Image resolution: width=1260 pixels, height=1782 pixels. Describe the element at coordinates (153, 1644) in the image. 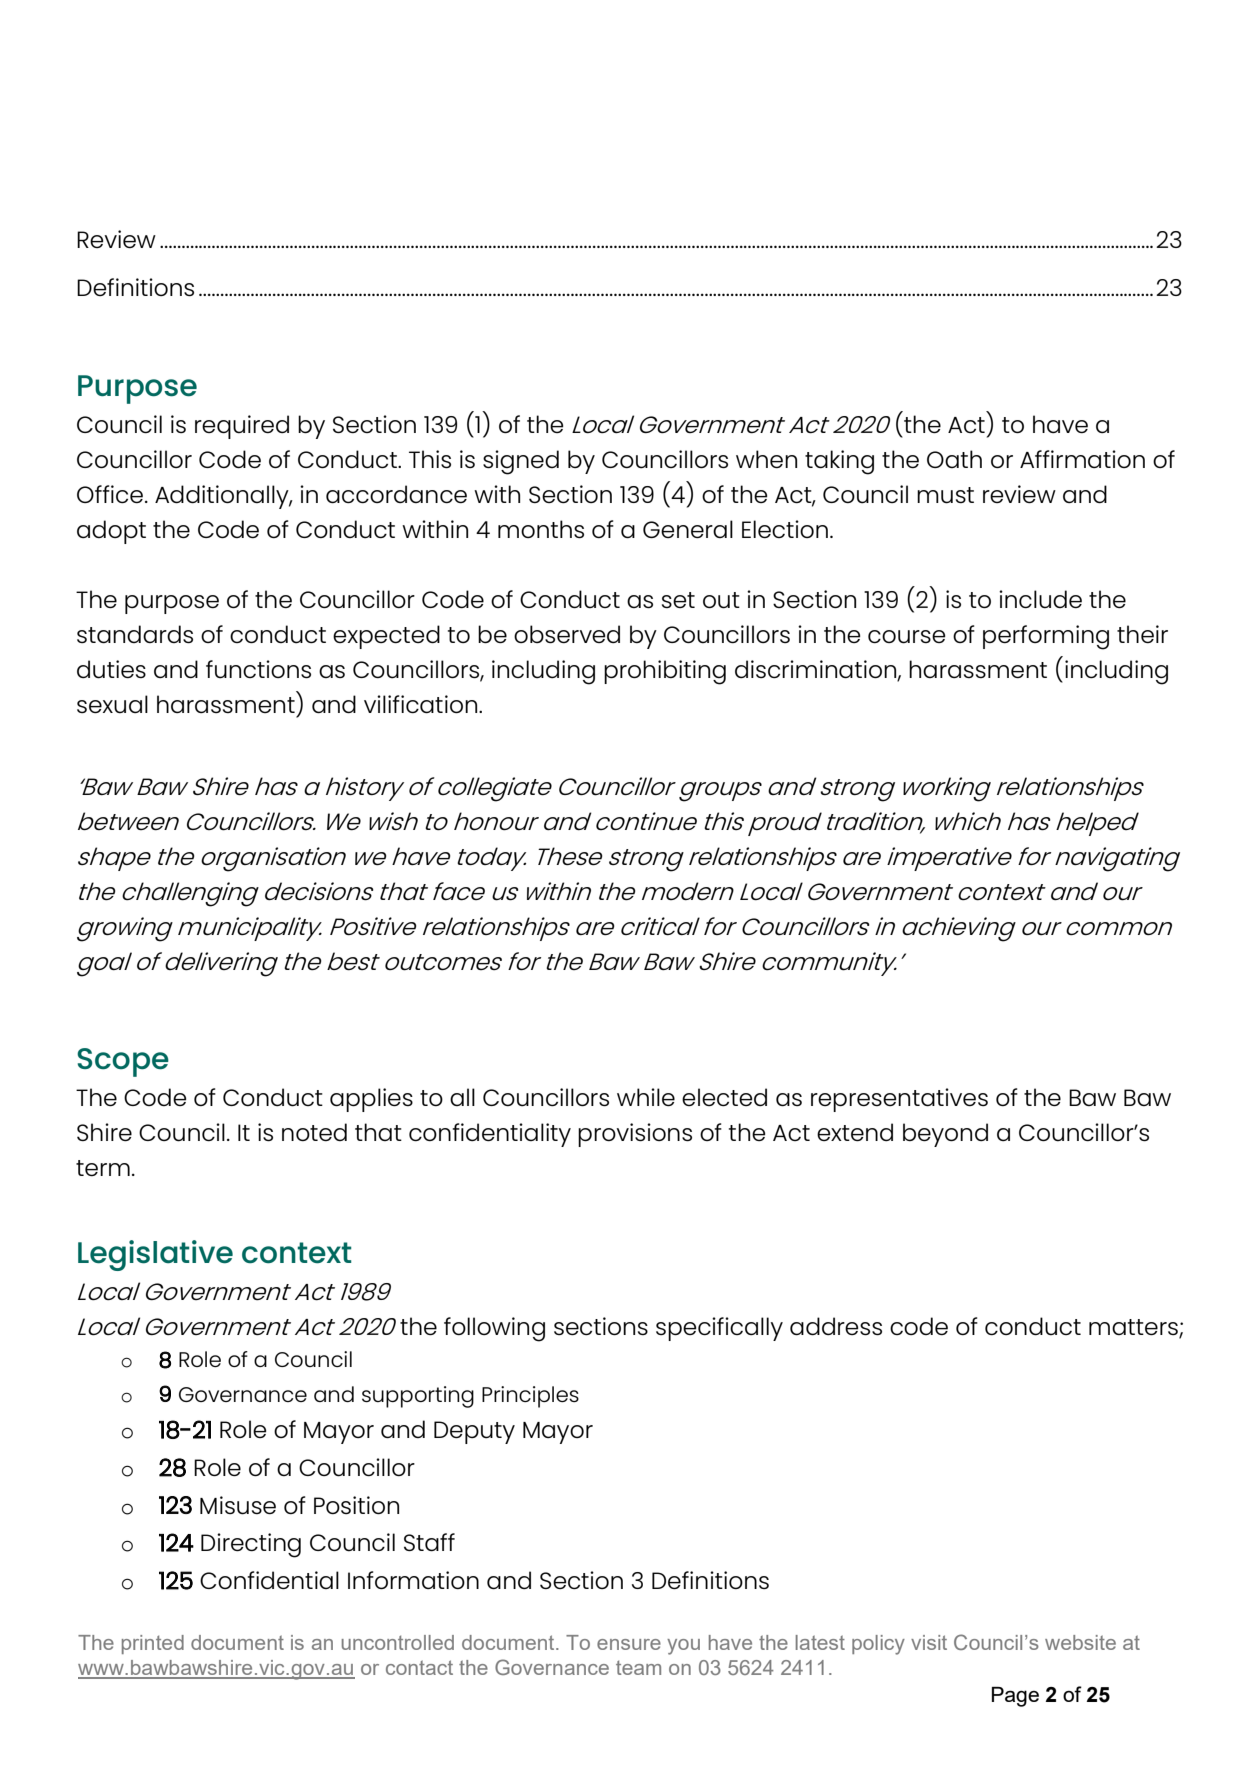

I see `printed` at that location.
